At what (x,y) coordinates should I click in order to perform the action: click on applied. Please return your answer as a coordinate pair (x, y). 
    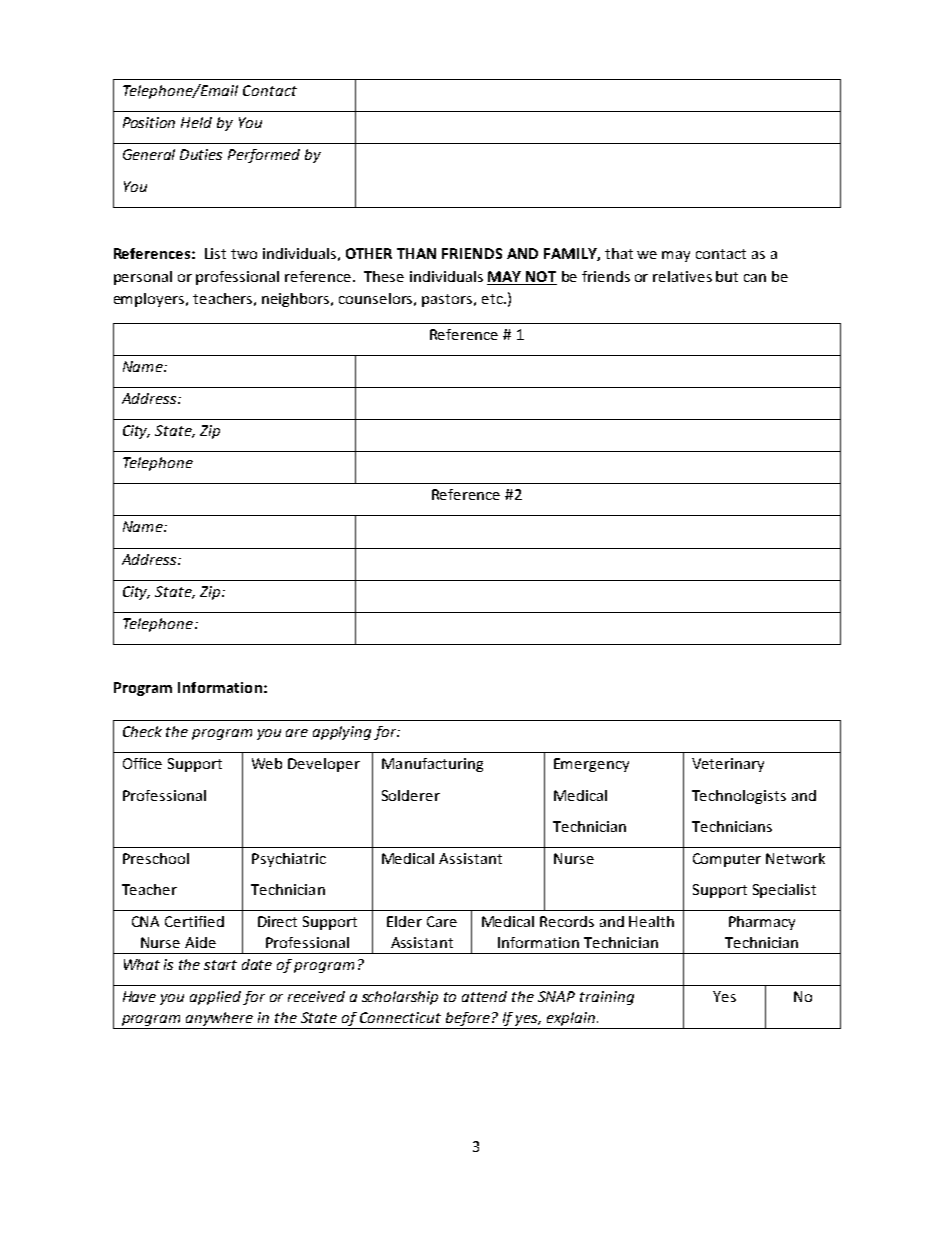
    Looking at the image, I should click on (215, 998).
